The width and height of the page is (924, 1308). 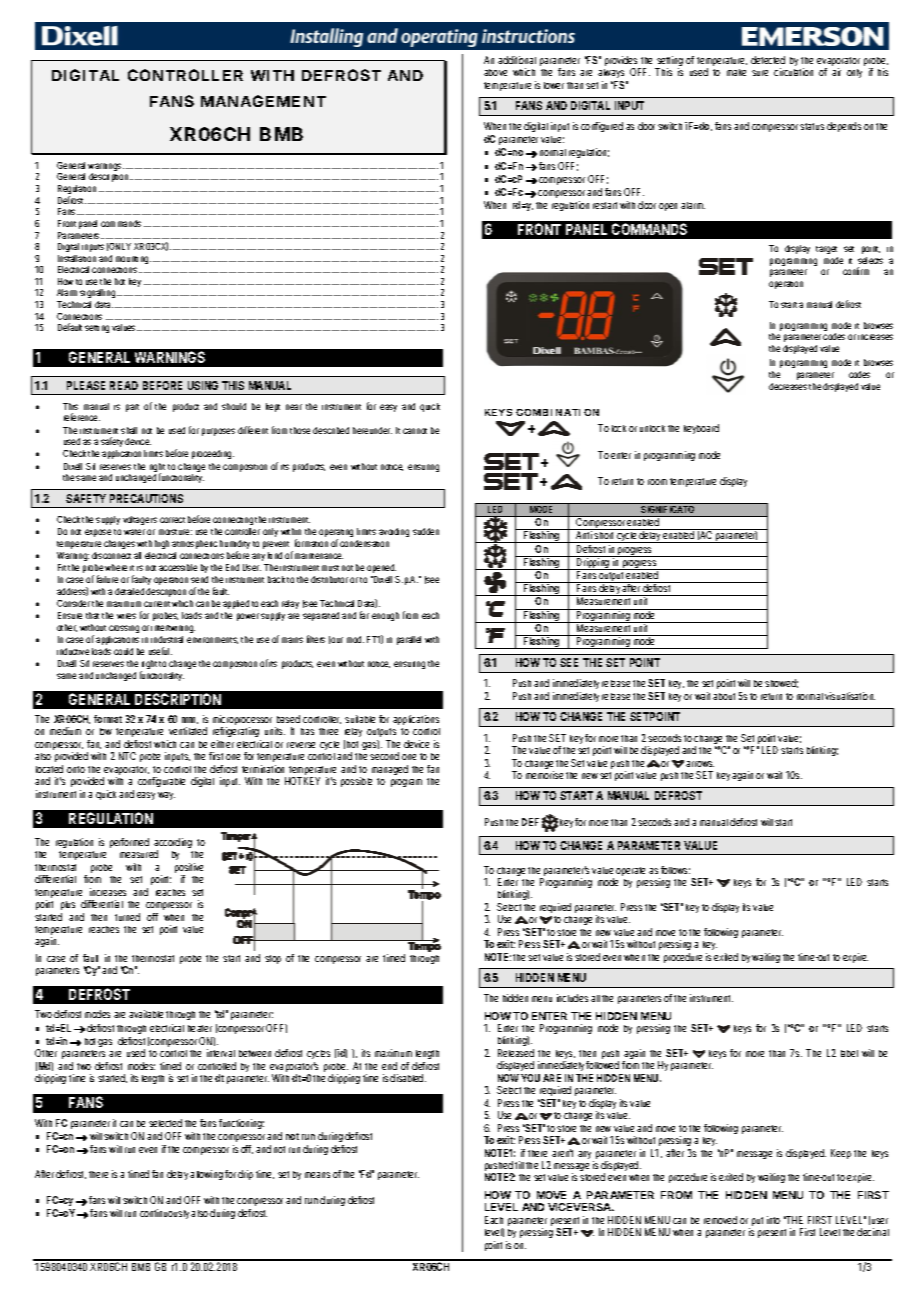 I want to click on circulation, so click(x=793, y=72).
